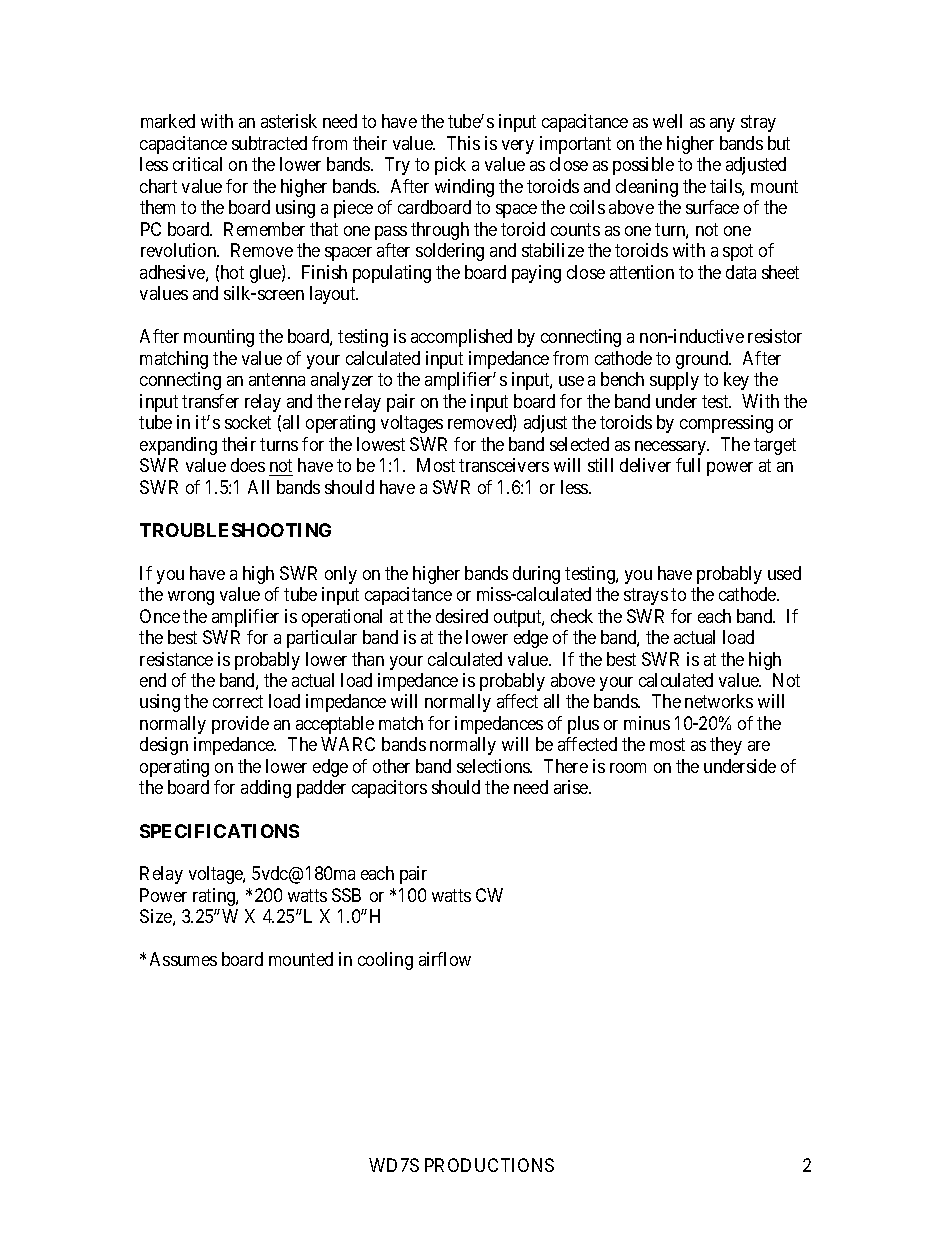 This screenshot has height=1233, width=952. Describe the element at coordinates (463, 143) in the screenshot. I see `This` at that location.
